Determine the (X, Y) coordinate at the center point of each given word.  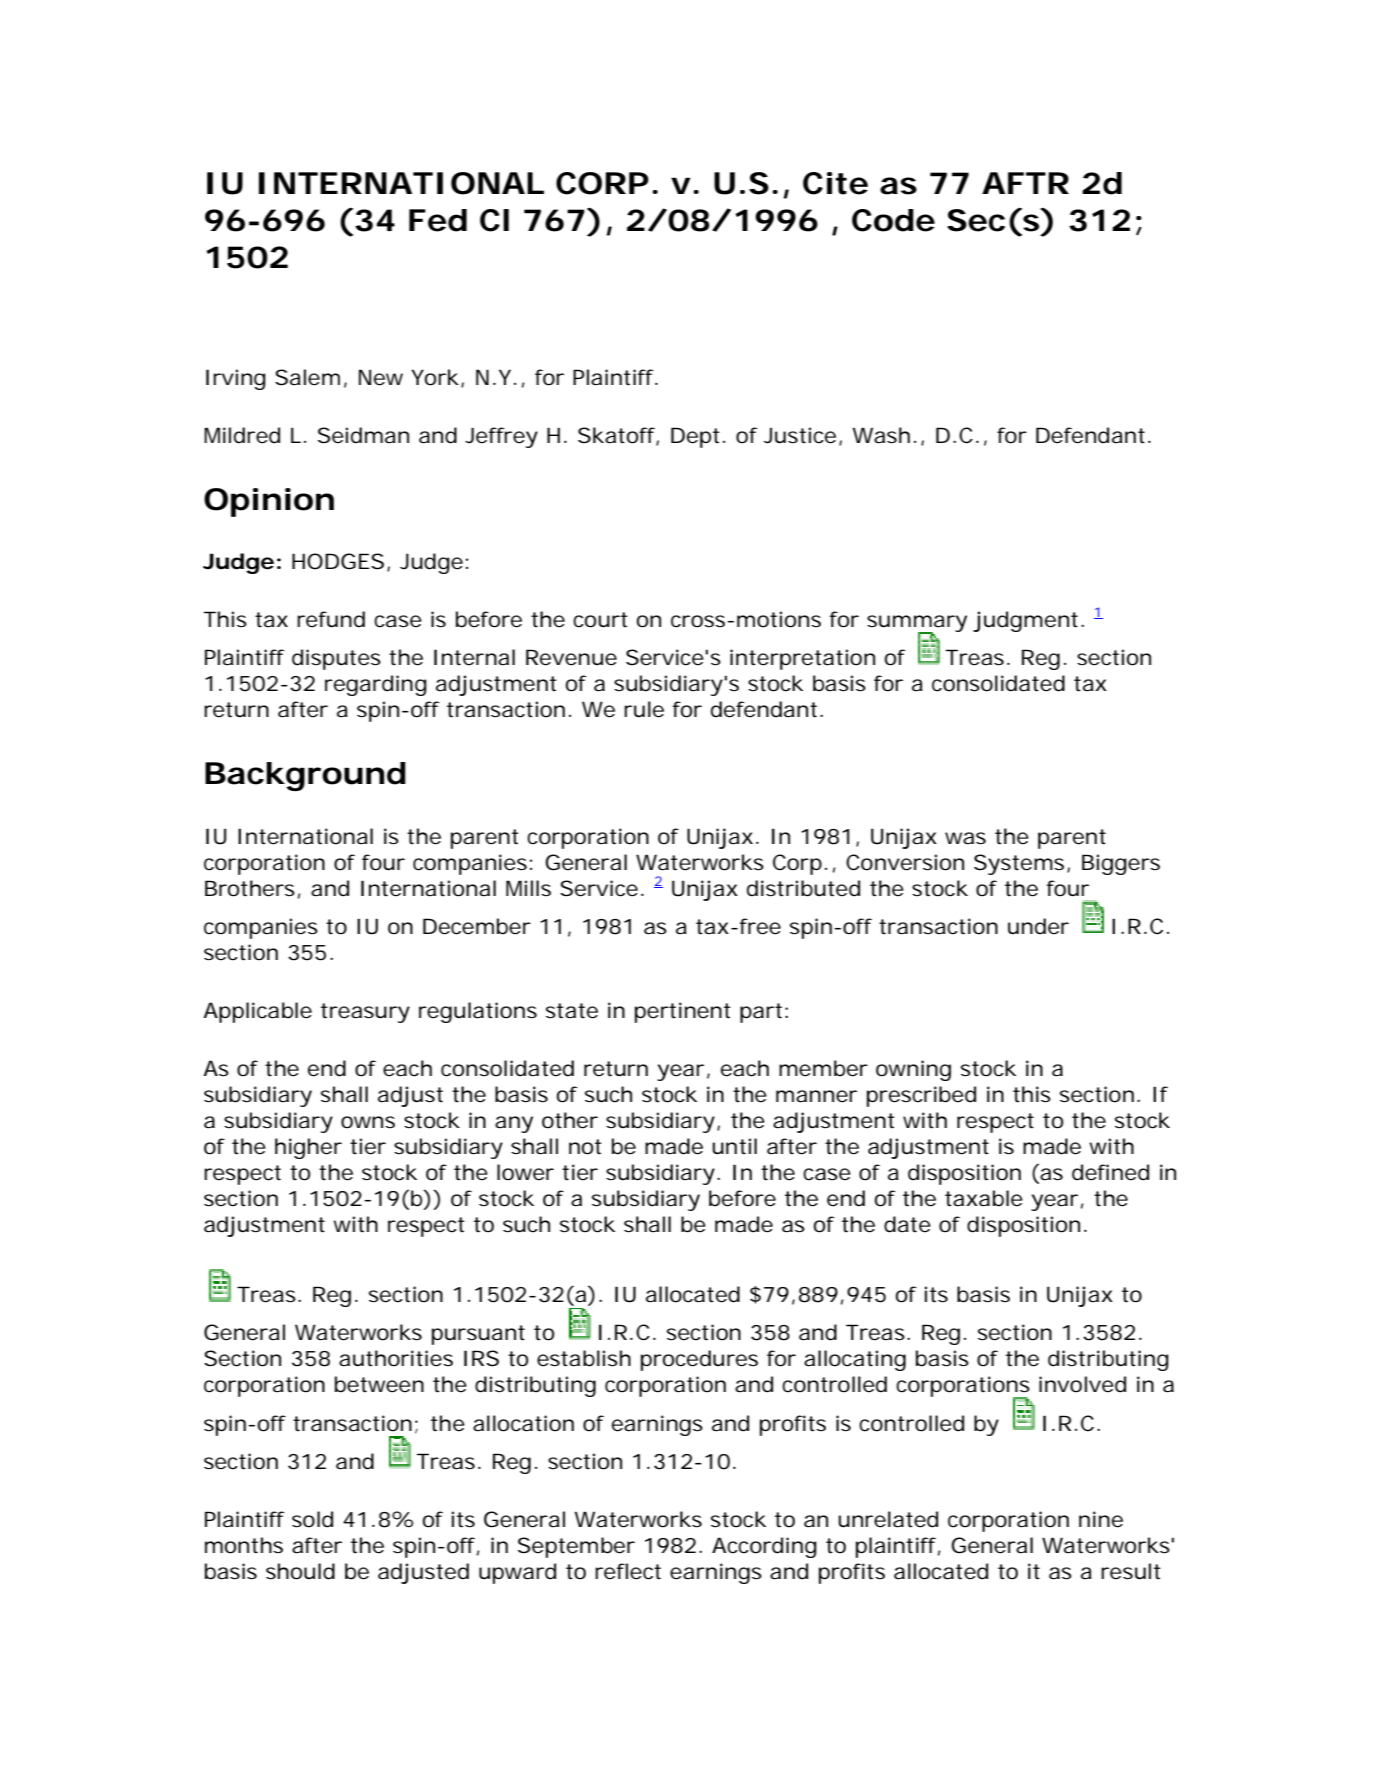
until (734, 1146)
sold (312, 1519)
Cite (835, 183)
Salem (311, 378)
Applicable (257, 1012)
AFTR (1025, 183)
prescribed (921, 1096)
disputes (336, 659)
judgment (1028, 621)
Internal (474, 657)
